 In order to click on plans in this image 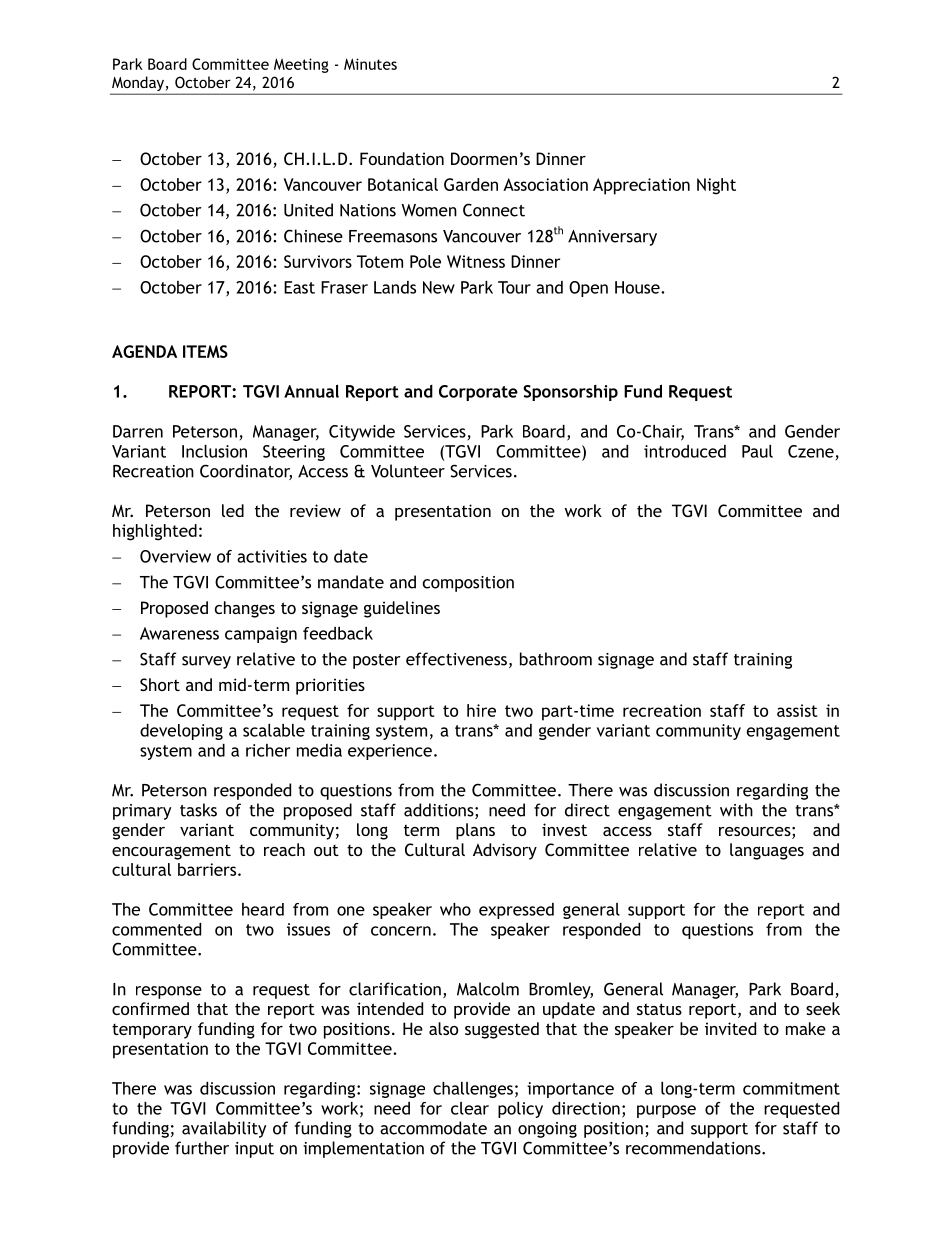, I will do `click(475, 831)`.
